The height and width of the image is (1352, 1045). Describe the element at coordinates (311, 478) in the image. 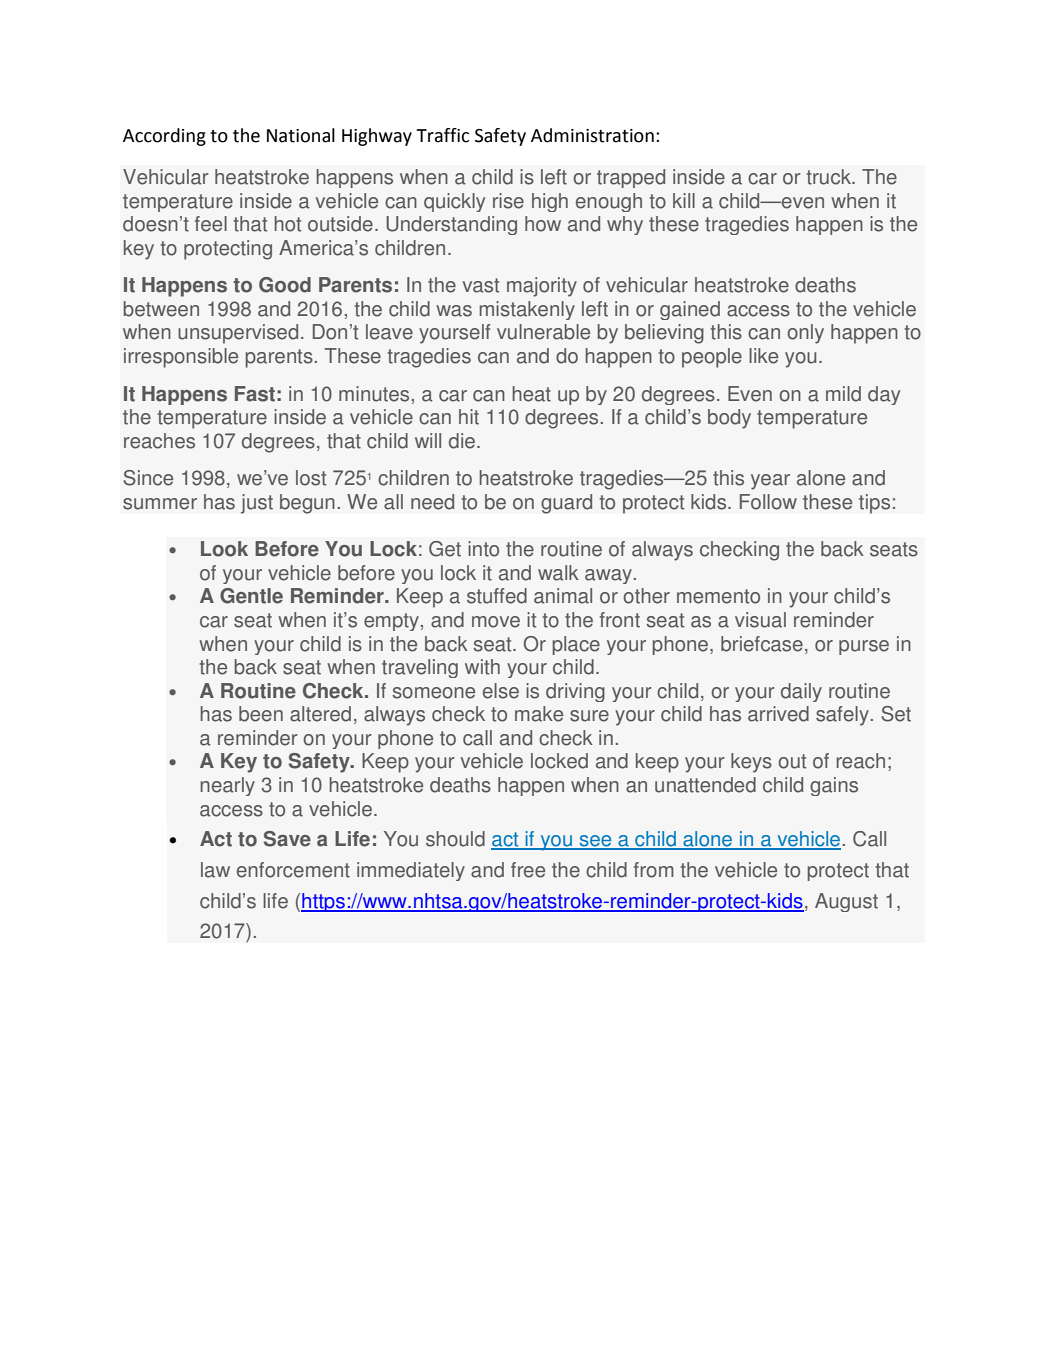

I see `lost` at that location.
